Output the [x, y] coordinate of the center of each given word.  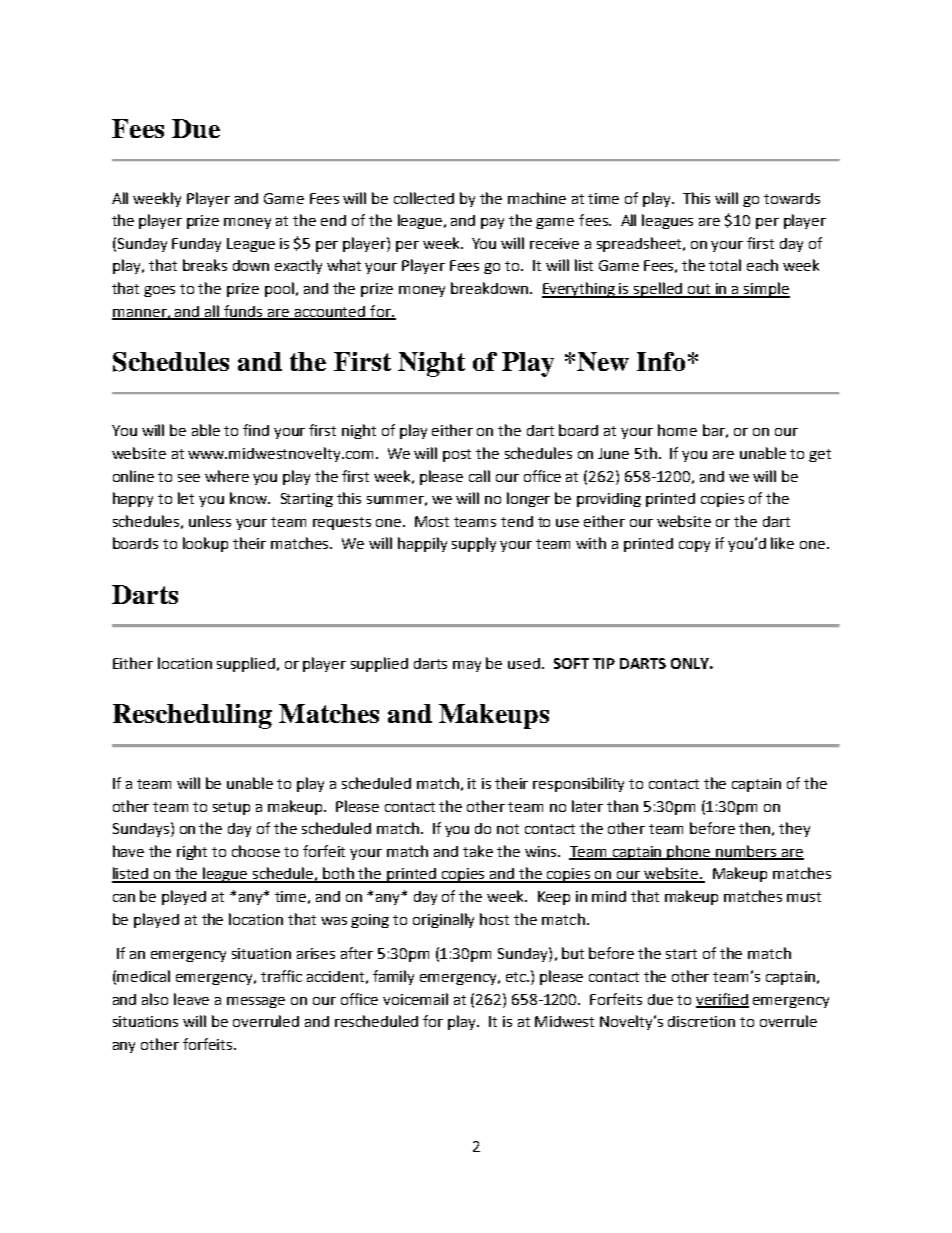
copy [694, 546]
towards [792, 198]
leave [191, 999]
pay [492, 223]
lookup [205, 544]
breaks [205, 265]
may [467, 666]
